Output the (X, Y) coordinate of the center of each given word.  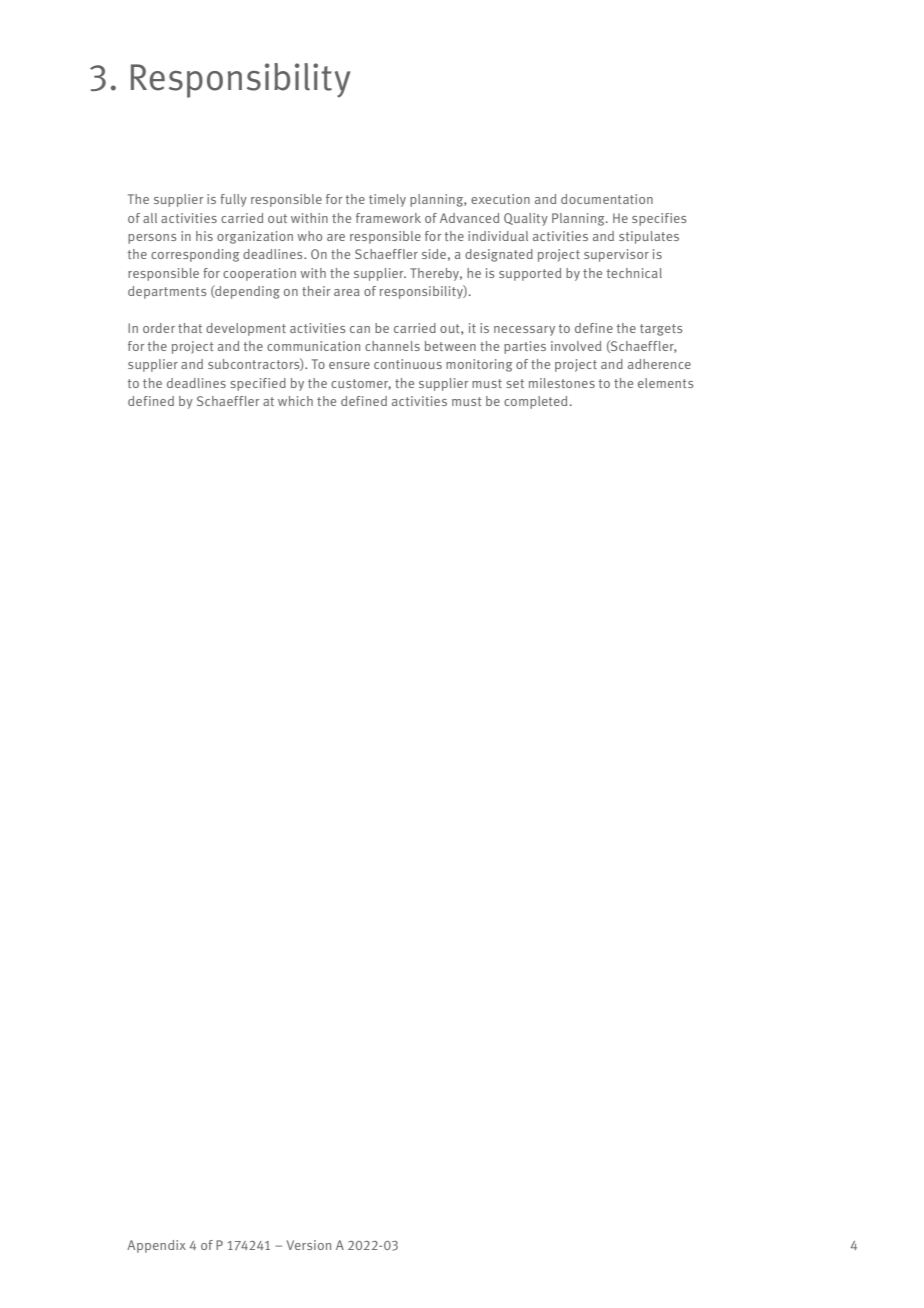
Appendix (156, 1246)
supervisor (616, 255)
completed (535, 402)
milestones (562, 383)
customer (361, 384)
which (295, 401)
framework (388, 218)
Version (309, 1245)
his (204, 236)
